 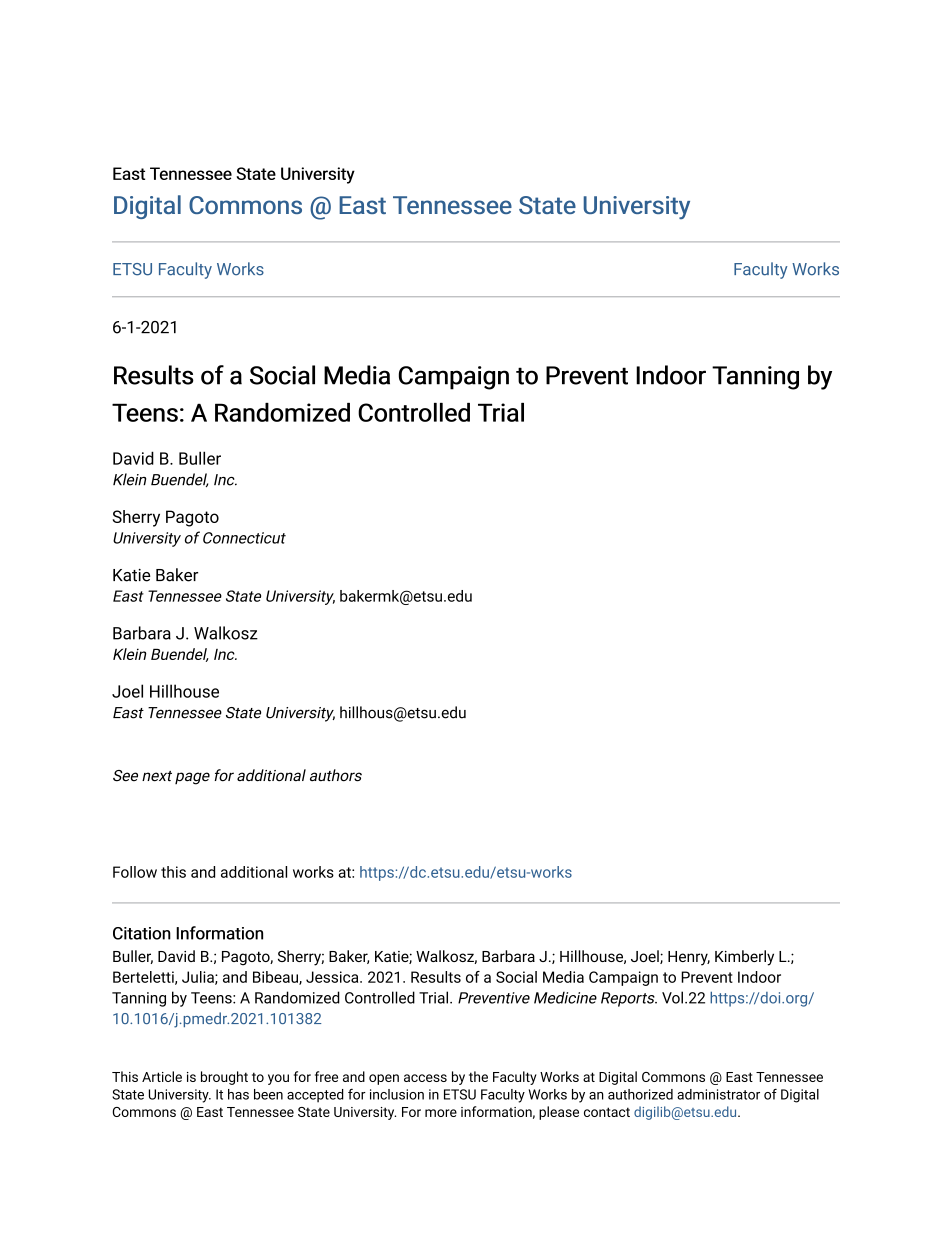 What do you see at coordinates (425, 1078) in the screenshot?
I see `access` at bounding box center [425, 1078].
